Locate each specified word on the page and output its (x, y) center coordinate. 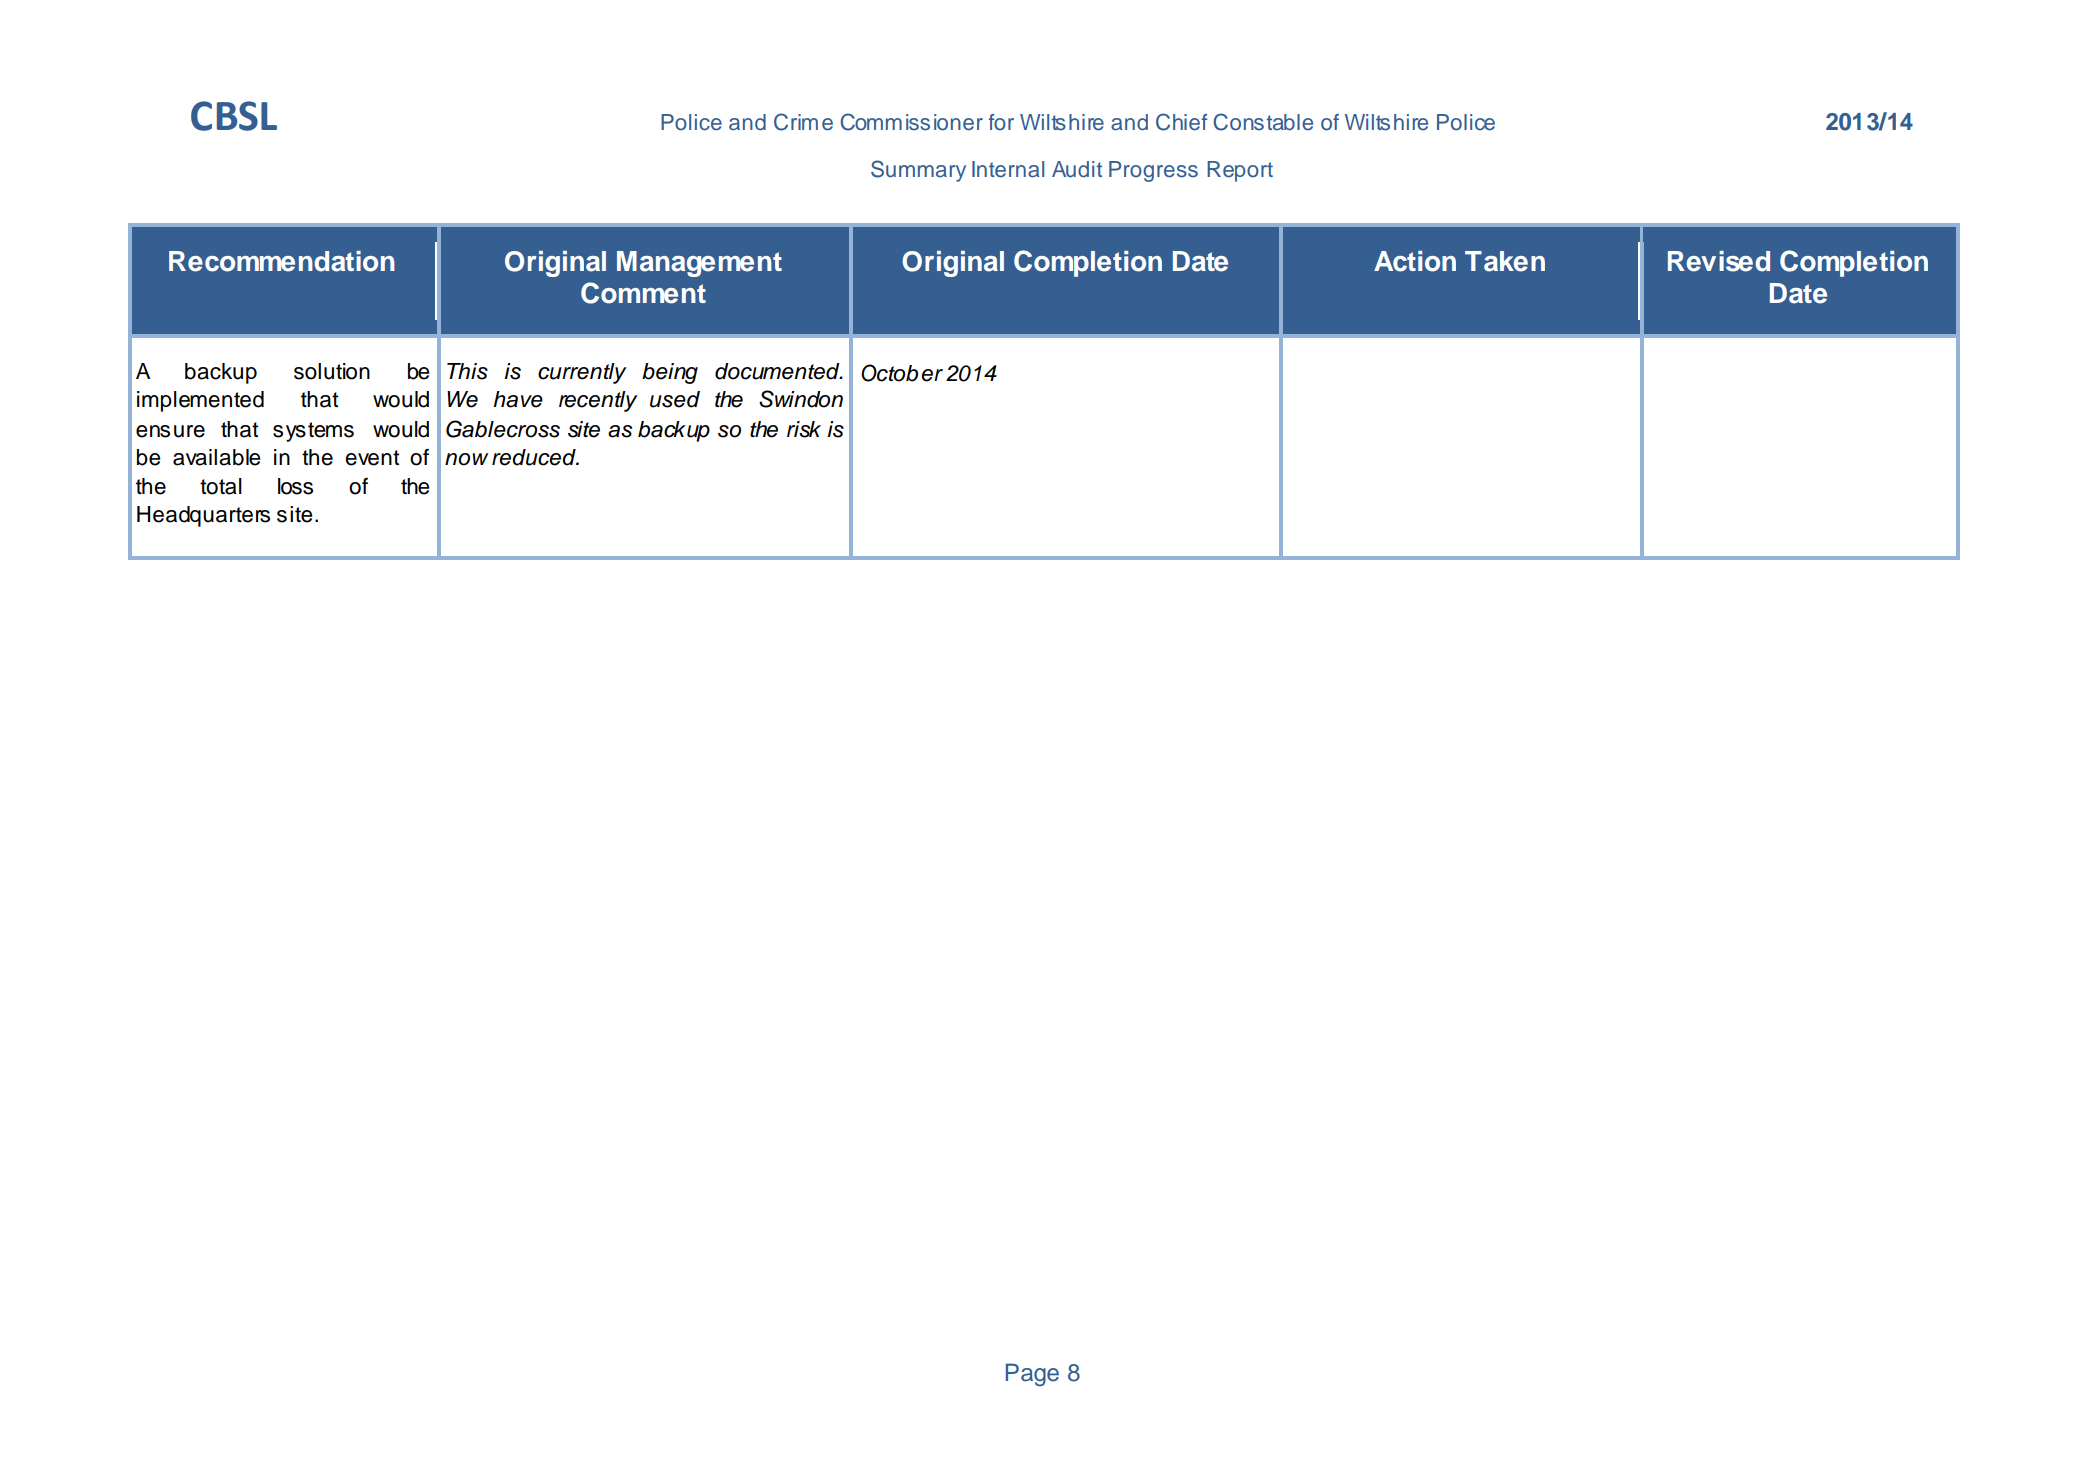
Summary (918, 171)
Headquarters (203, 516)
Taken (1505, 261)
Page (1032, 1375)
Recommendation (282, 261)
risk (804, 429)
